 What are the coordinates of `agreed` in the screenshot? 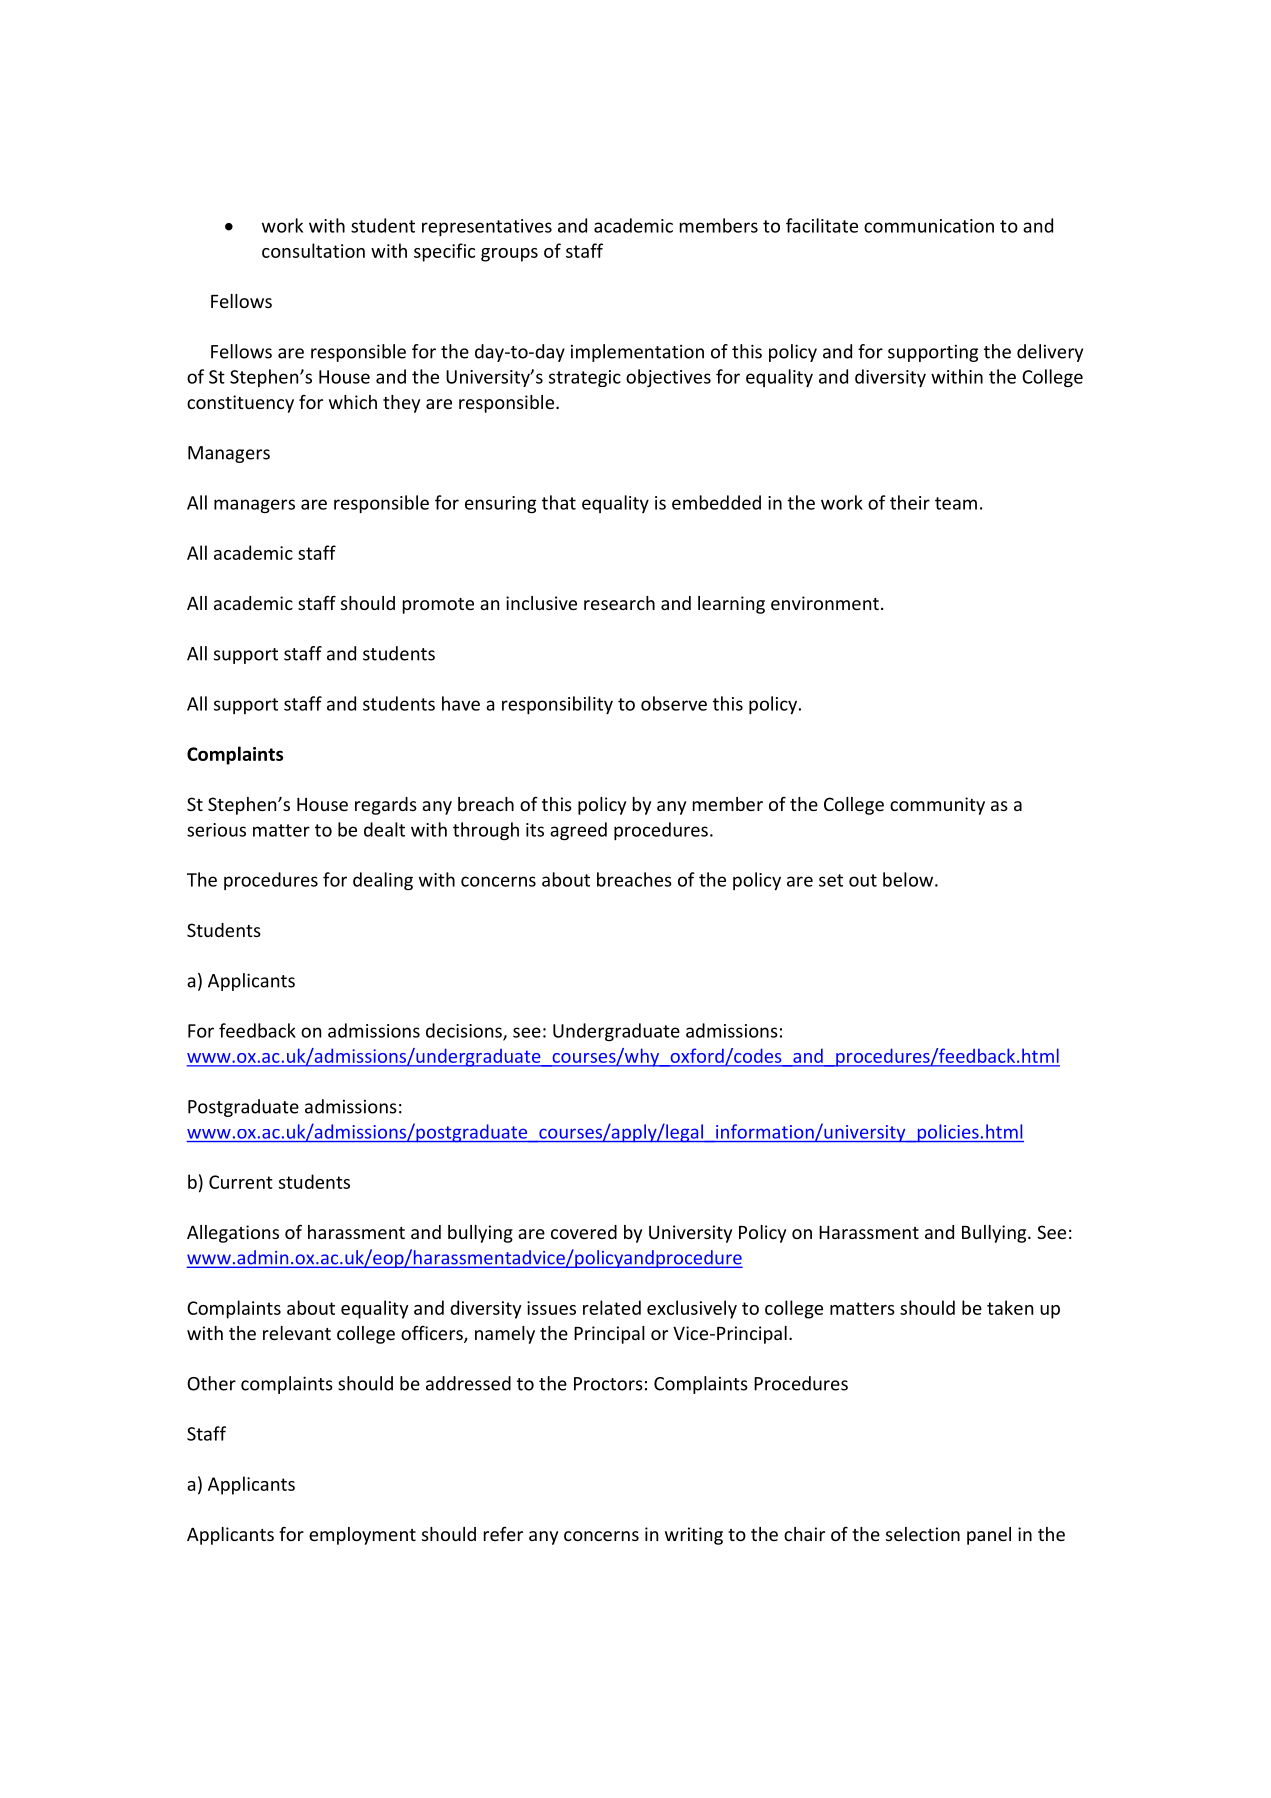 It's located at (578, 831).
